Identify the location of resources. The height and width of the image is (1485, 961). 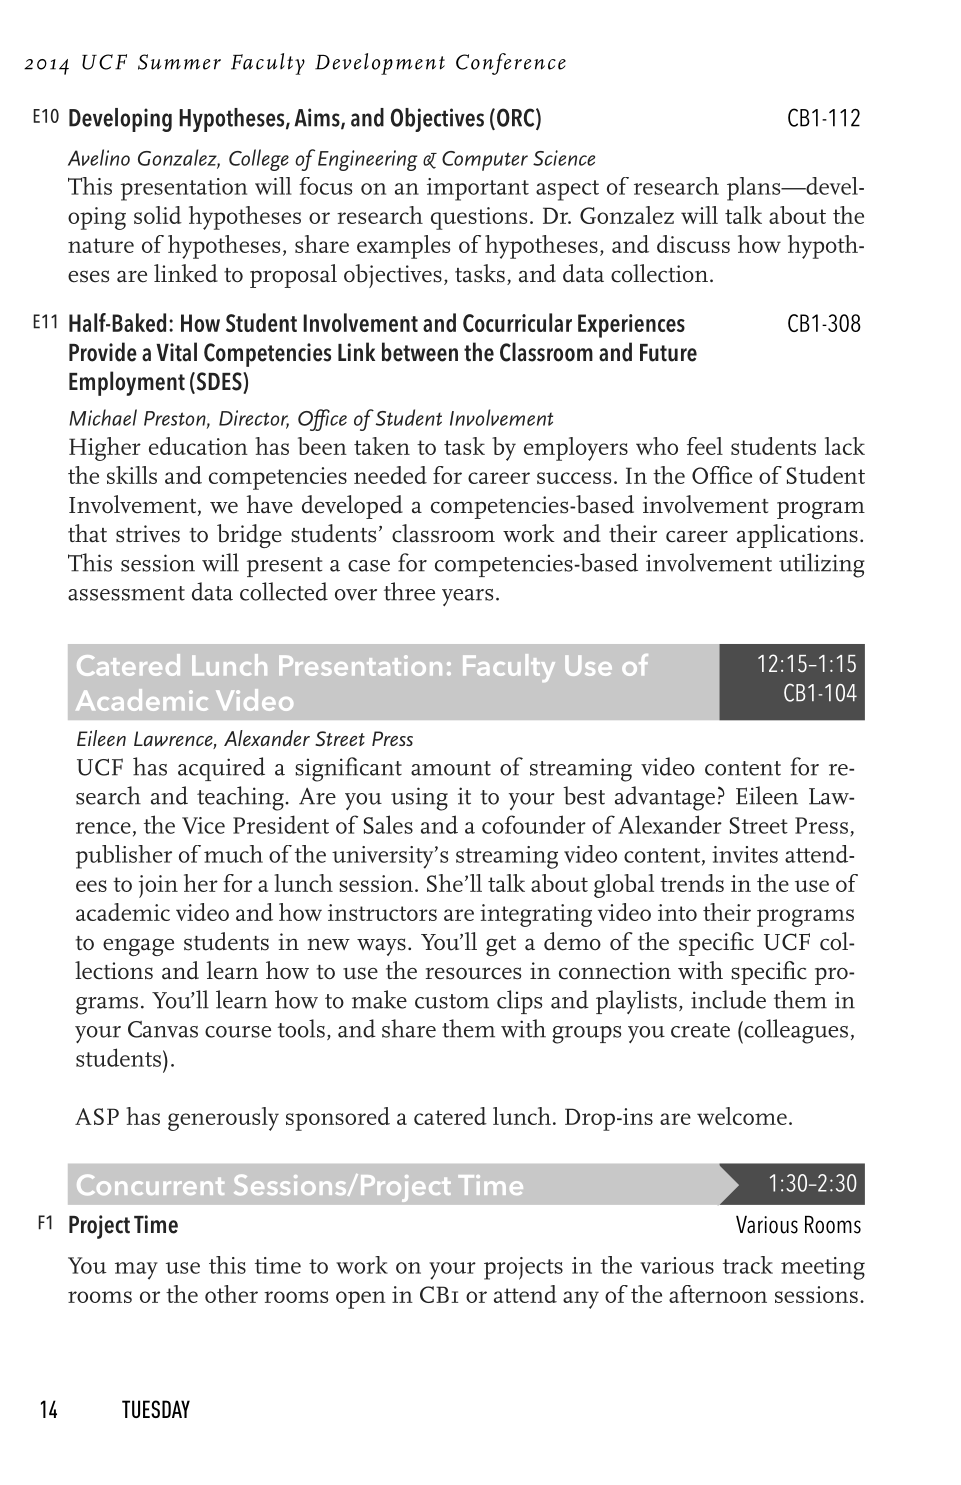
(473, 973).
